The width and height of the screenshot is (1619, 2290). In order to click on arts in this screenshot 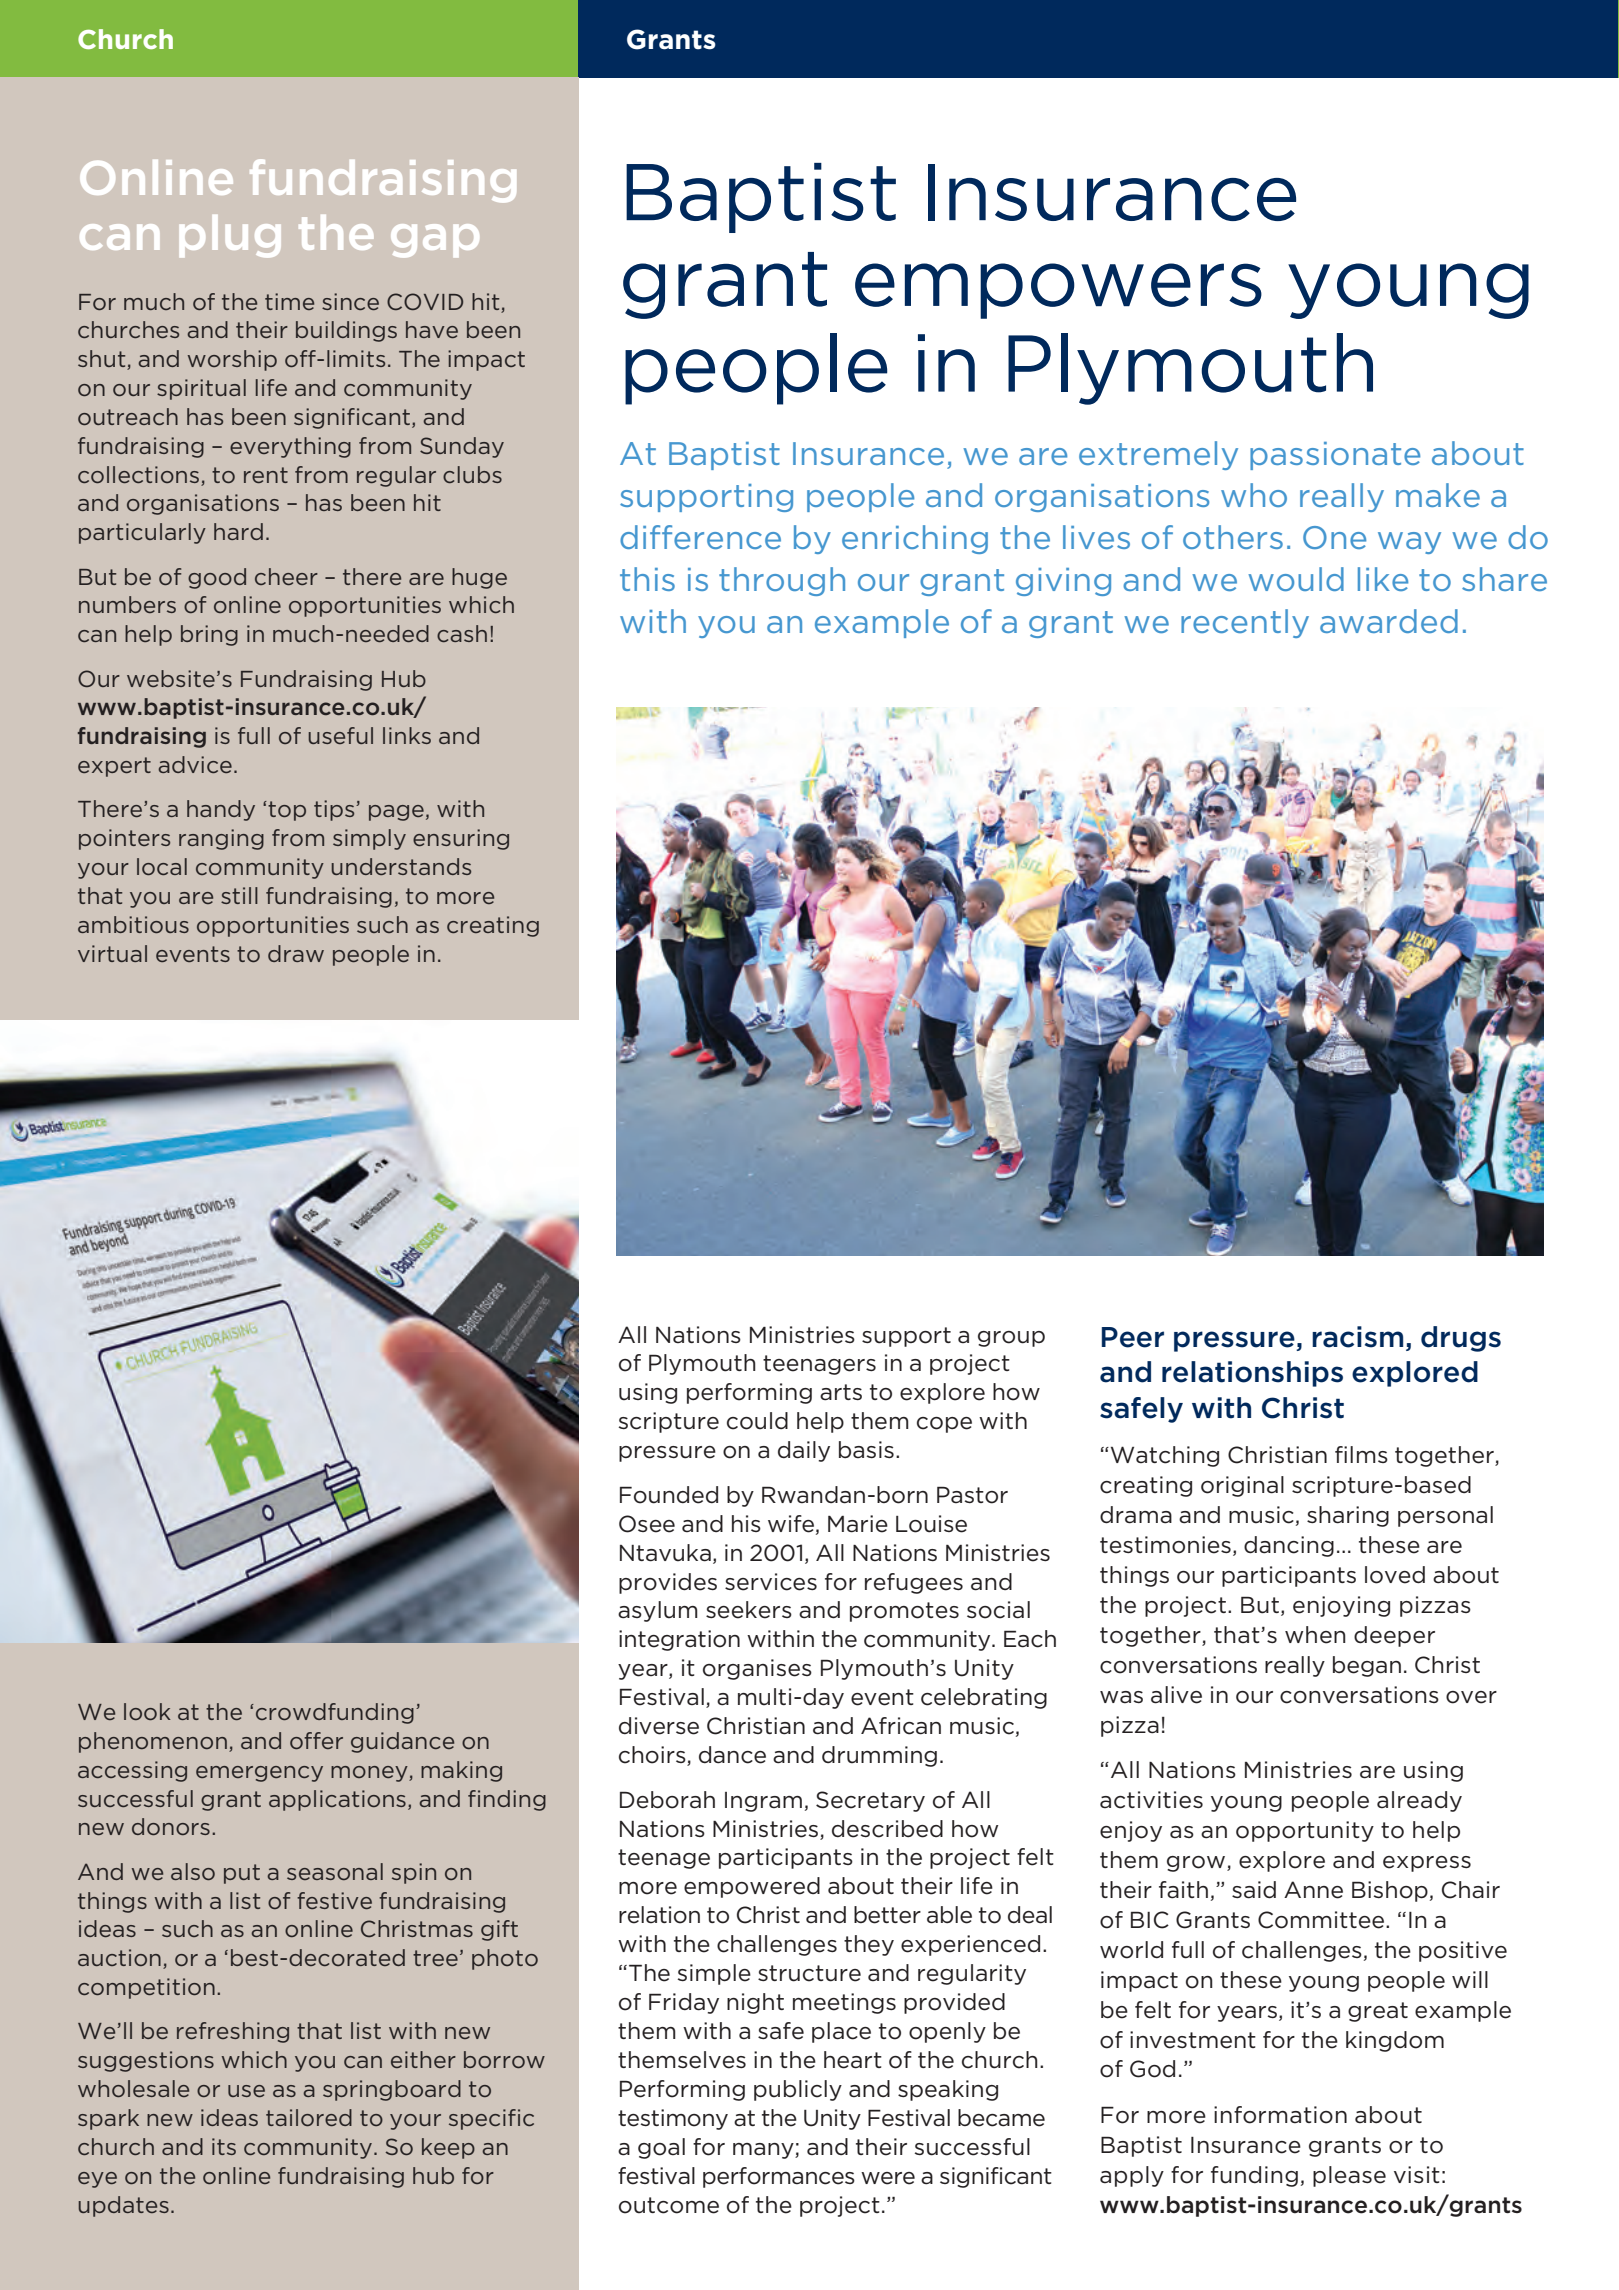, I will do `click(841, 1392)`.
